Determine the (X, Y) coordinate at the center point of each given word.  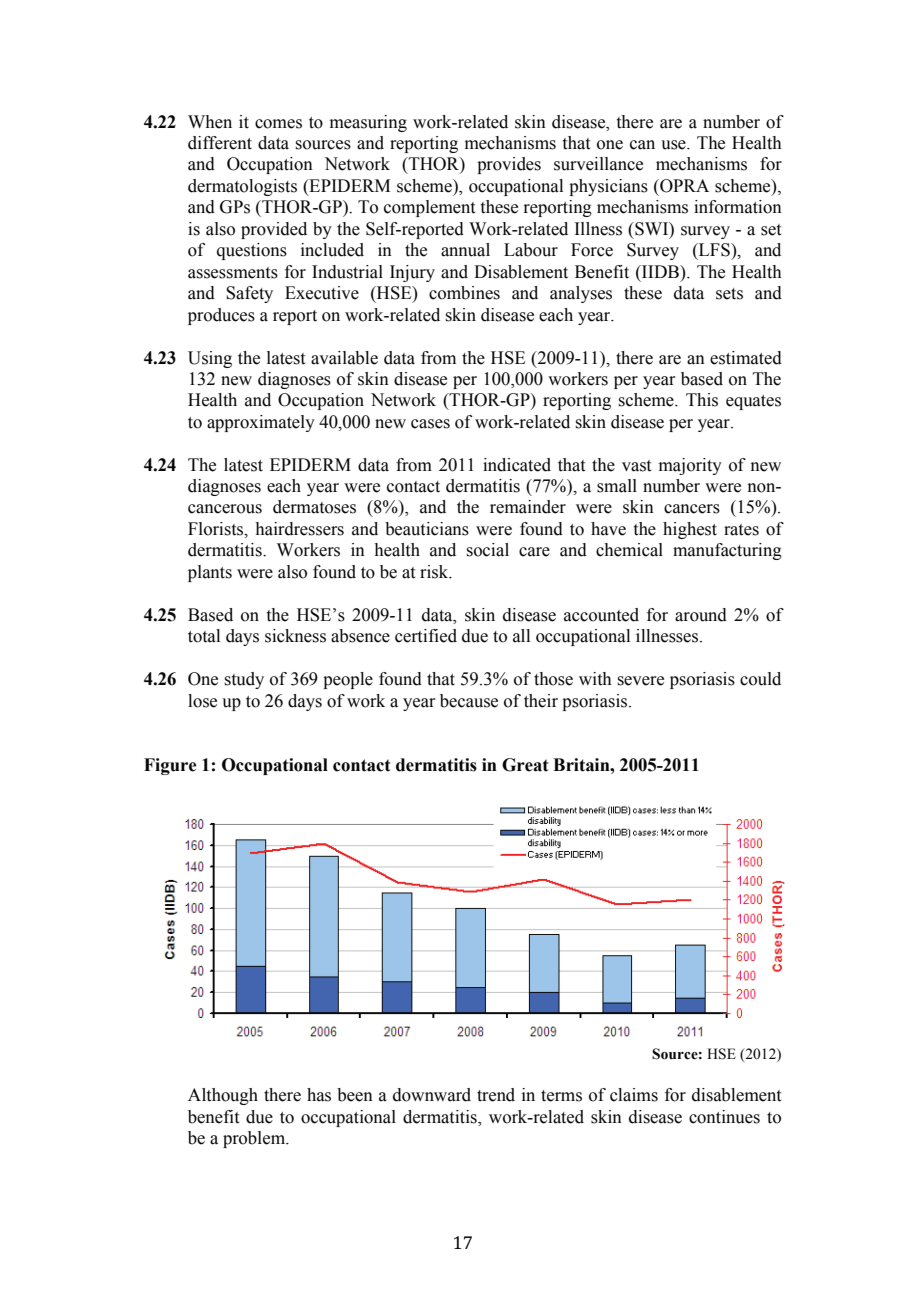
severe (640, 681)
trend (496, 1095)
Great (525, 765)
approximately (261, 423)
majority (690, 466)
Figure (170, 766)
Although (223, 1096)
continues (724, 1117)
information (738, 207)
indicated (517, 465)
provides (509, 165)
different (220, 143)
